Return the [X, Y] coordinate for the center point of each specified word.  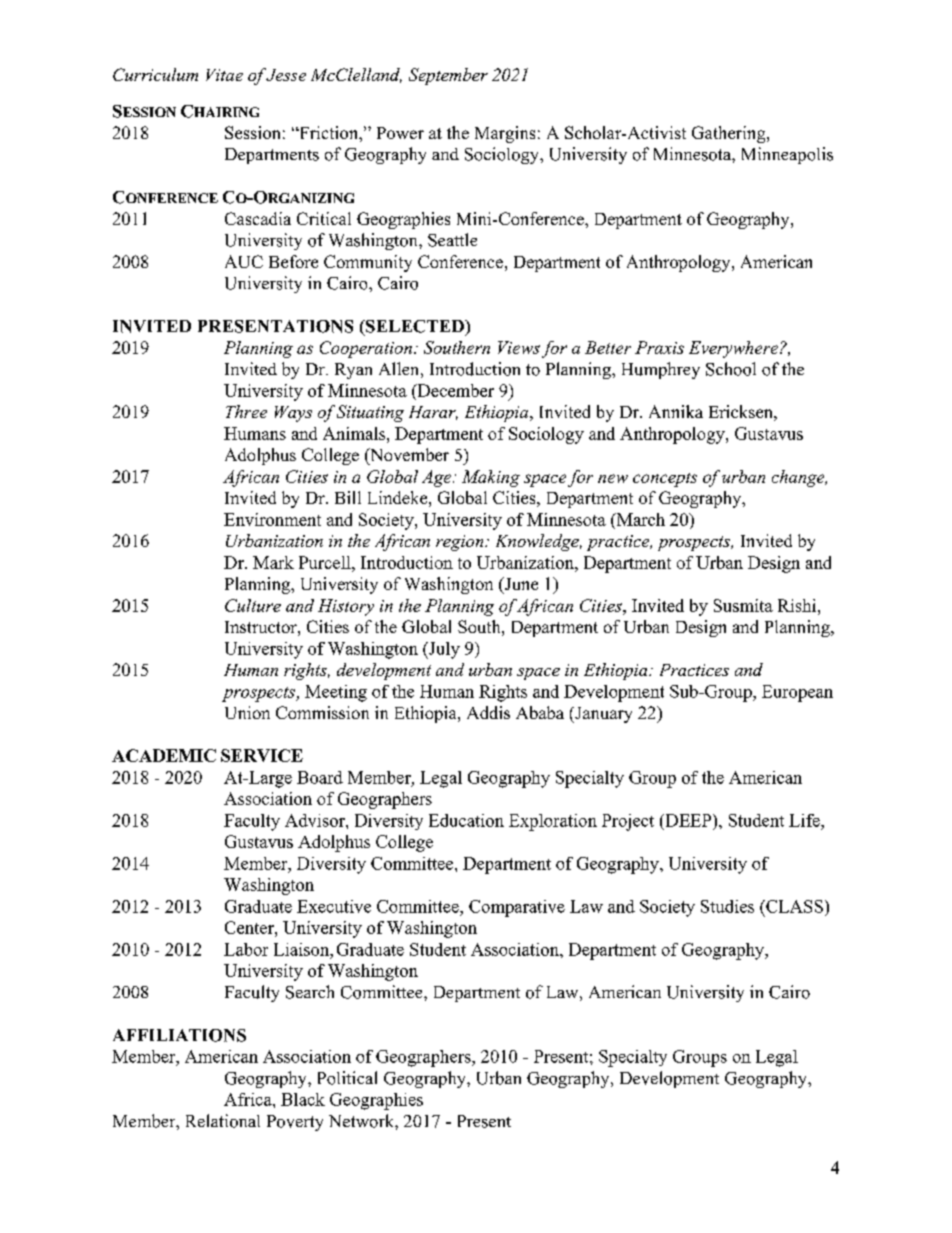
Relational [223, 1121]
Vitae [224, 75]
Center [250, 927]
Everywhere [733, 349]
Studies [727, 906]
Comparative [517, 908]
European [797, 693]
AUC [244, 261]
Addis [488, 712]
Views [519, 347]
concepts [665, 480]
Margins [505, 134]
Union [247, 712]
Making [491, 478]
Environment [272, 519]
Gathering [730, 134]
